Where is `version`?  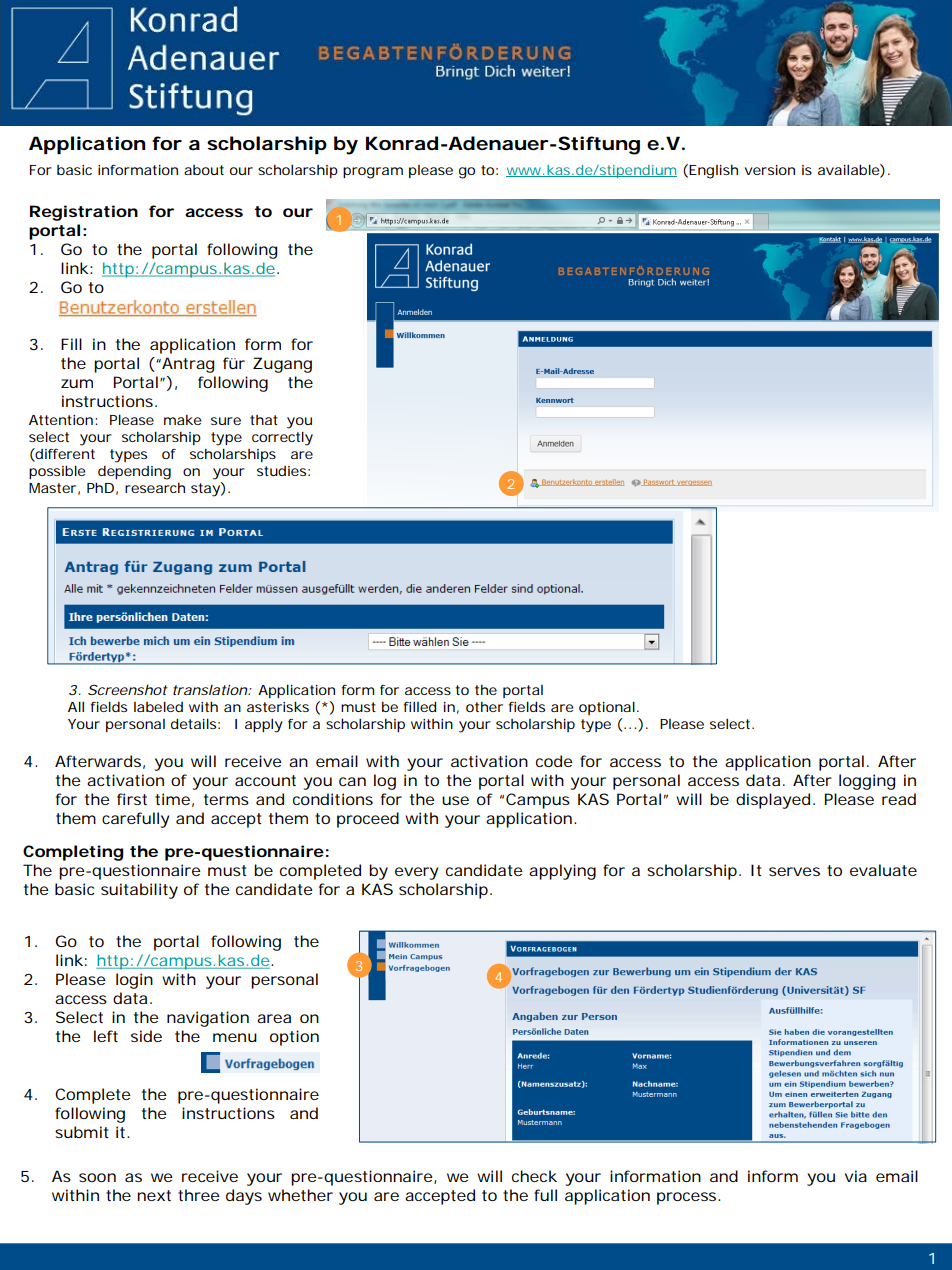 version is located at coordinates (770, 170).
